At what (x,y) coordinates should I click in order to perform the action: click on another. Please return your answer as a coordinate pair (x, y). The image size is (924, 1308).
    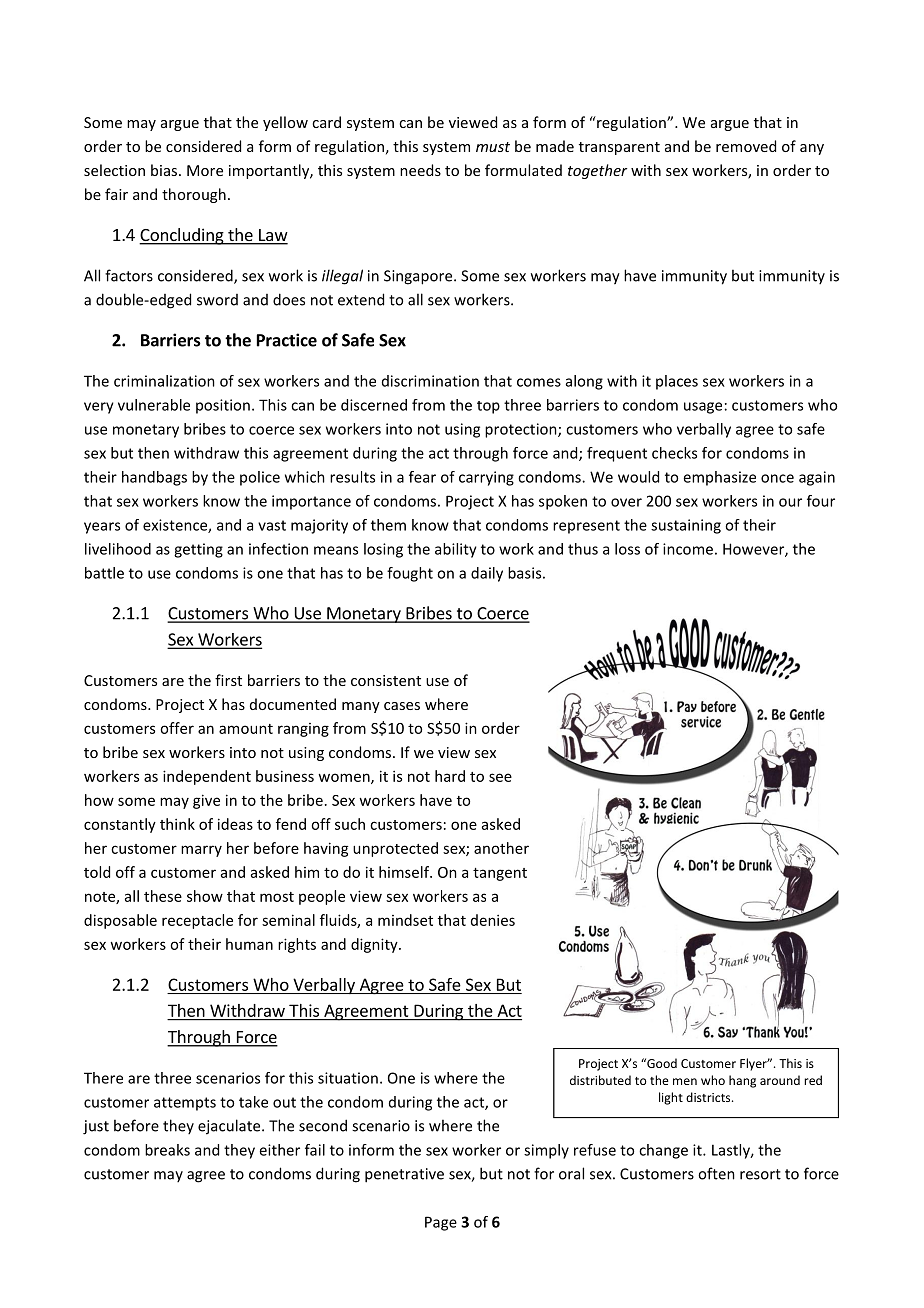
    Looking at the image, I should click on (501, 848).
